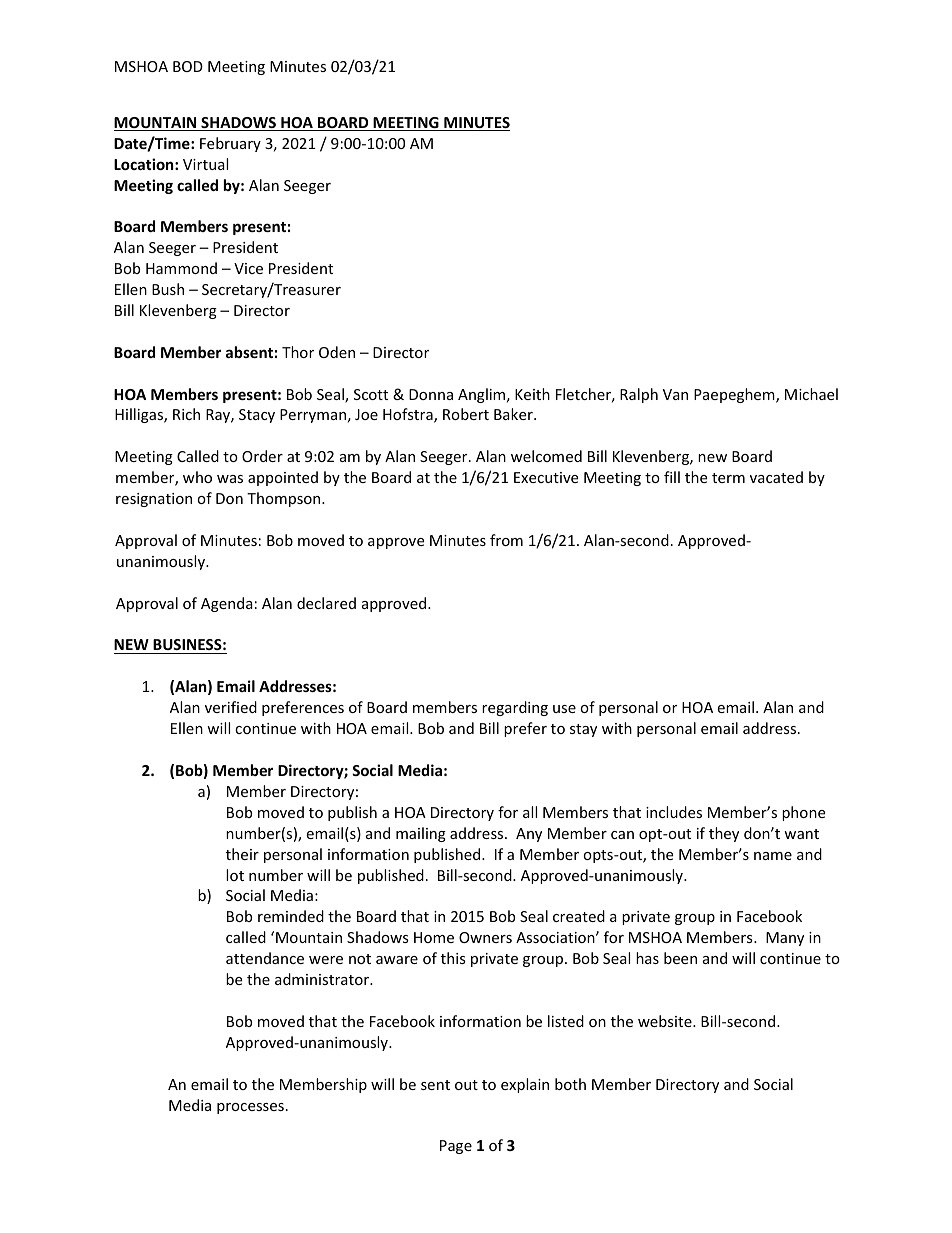 The width and height of the document is (952, 1233). Describe the element at coordinates (231, 707) in the document. I see `verified` at that location.
